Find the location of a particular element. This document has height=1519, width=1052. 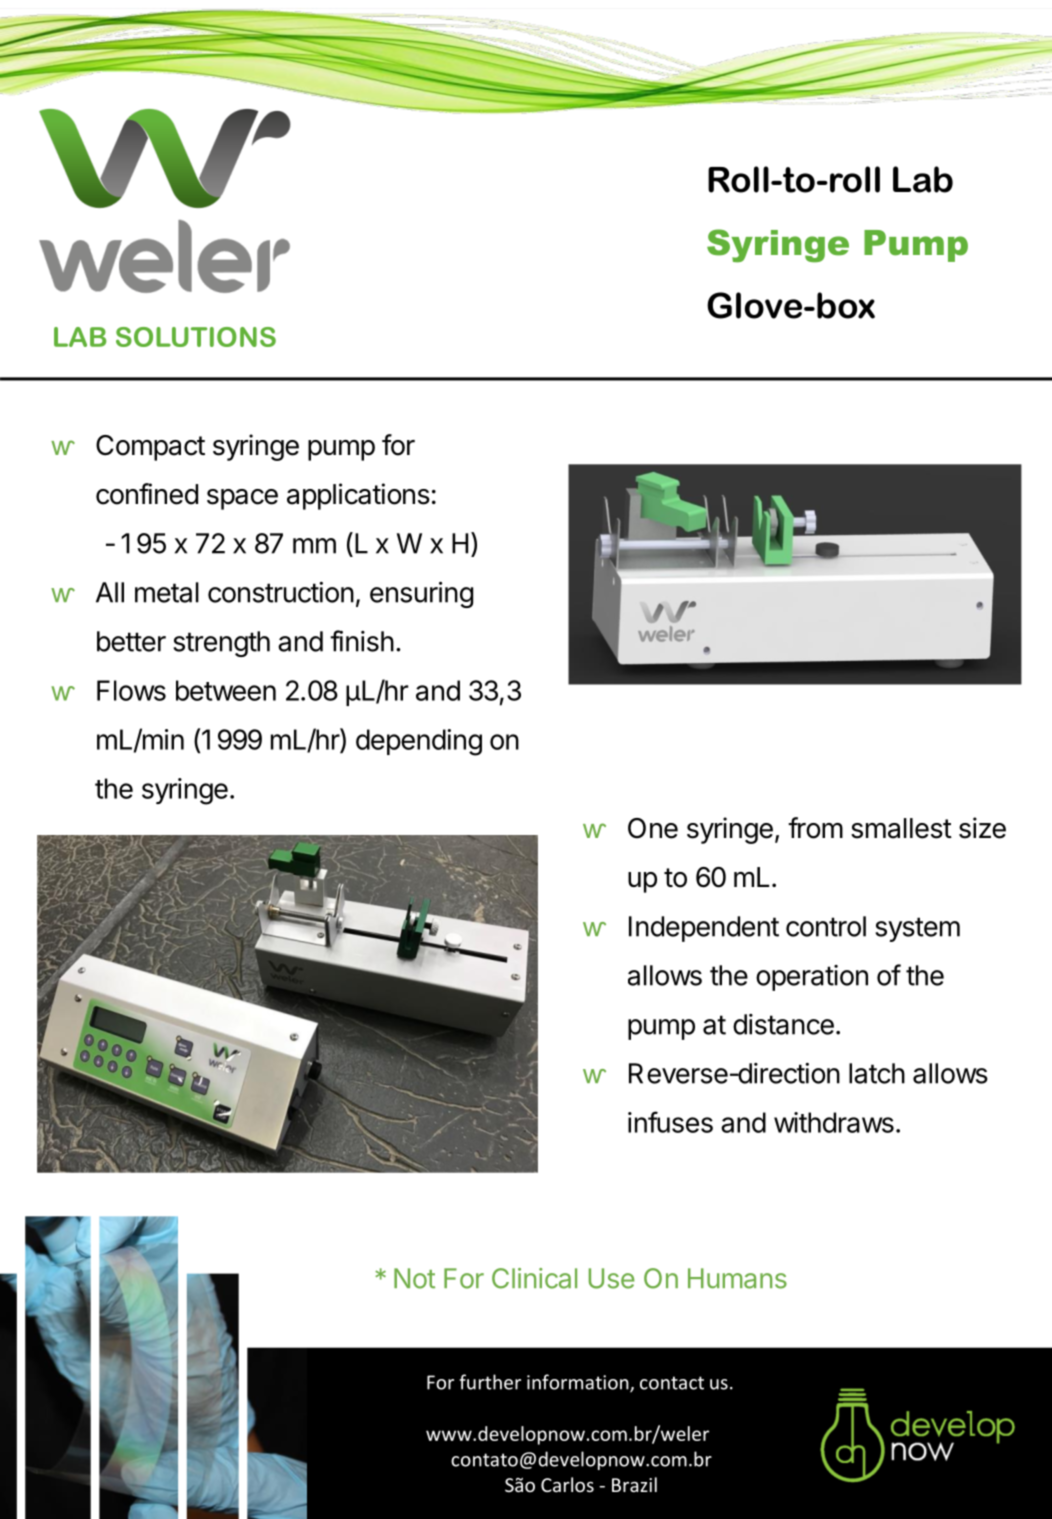

infuses is located at coordinates (670, 1122).
